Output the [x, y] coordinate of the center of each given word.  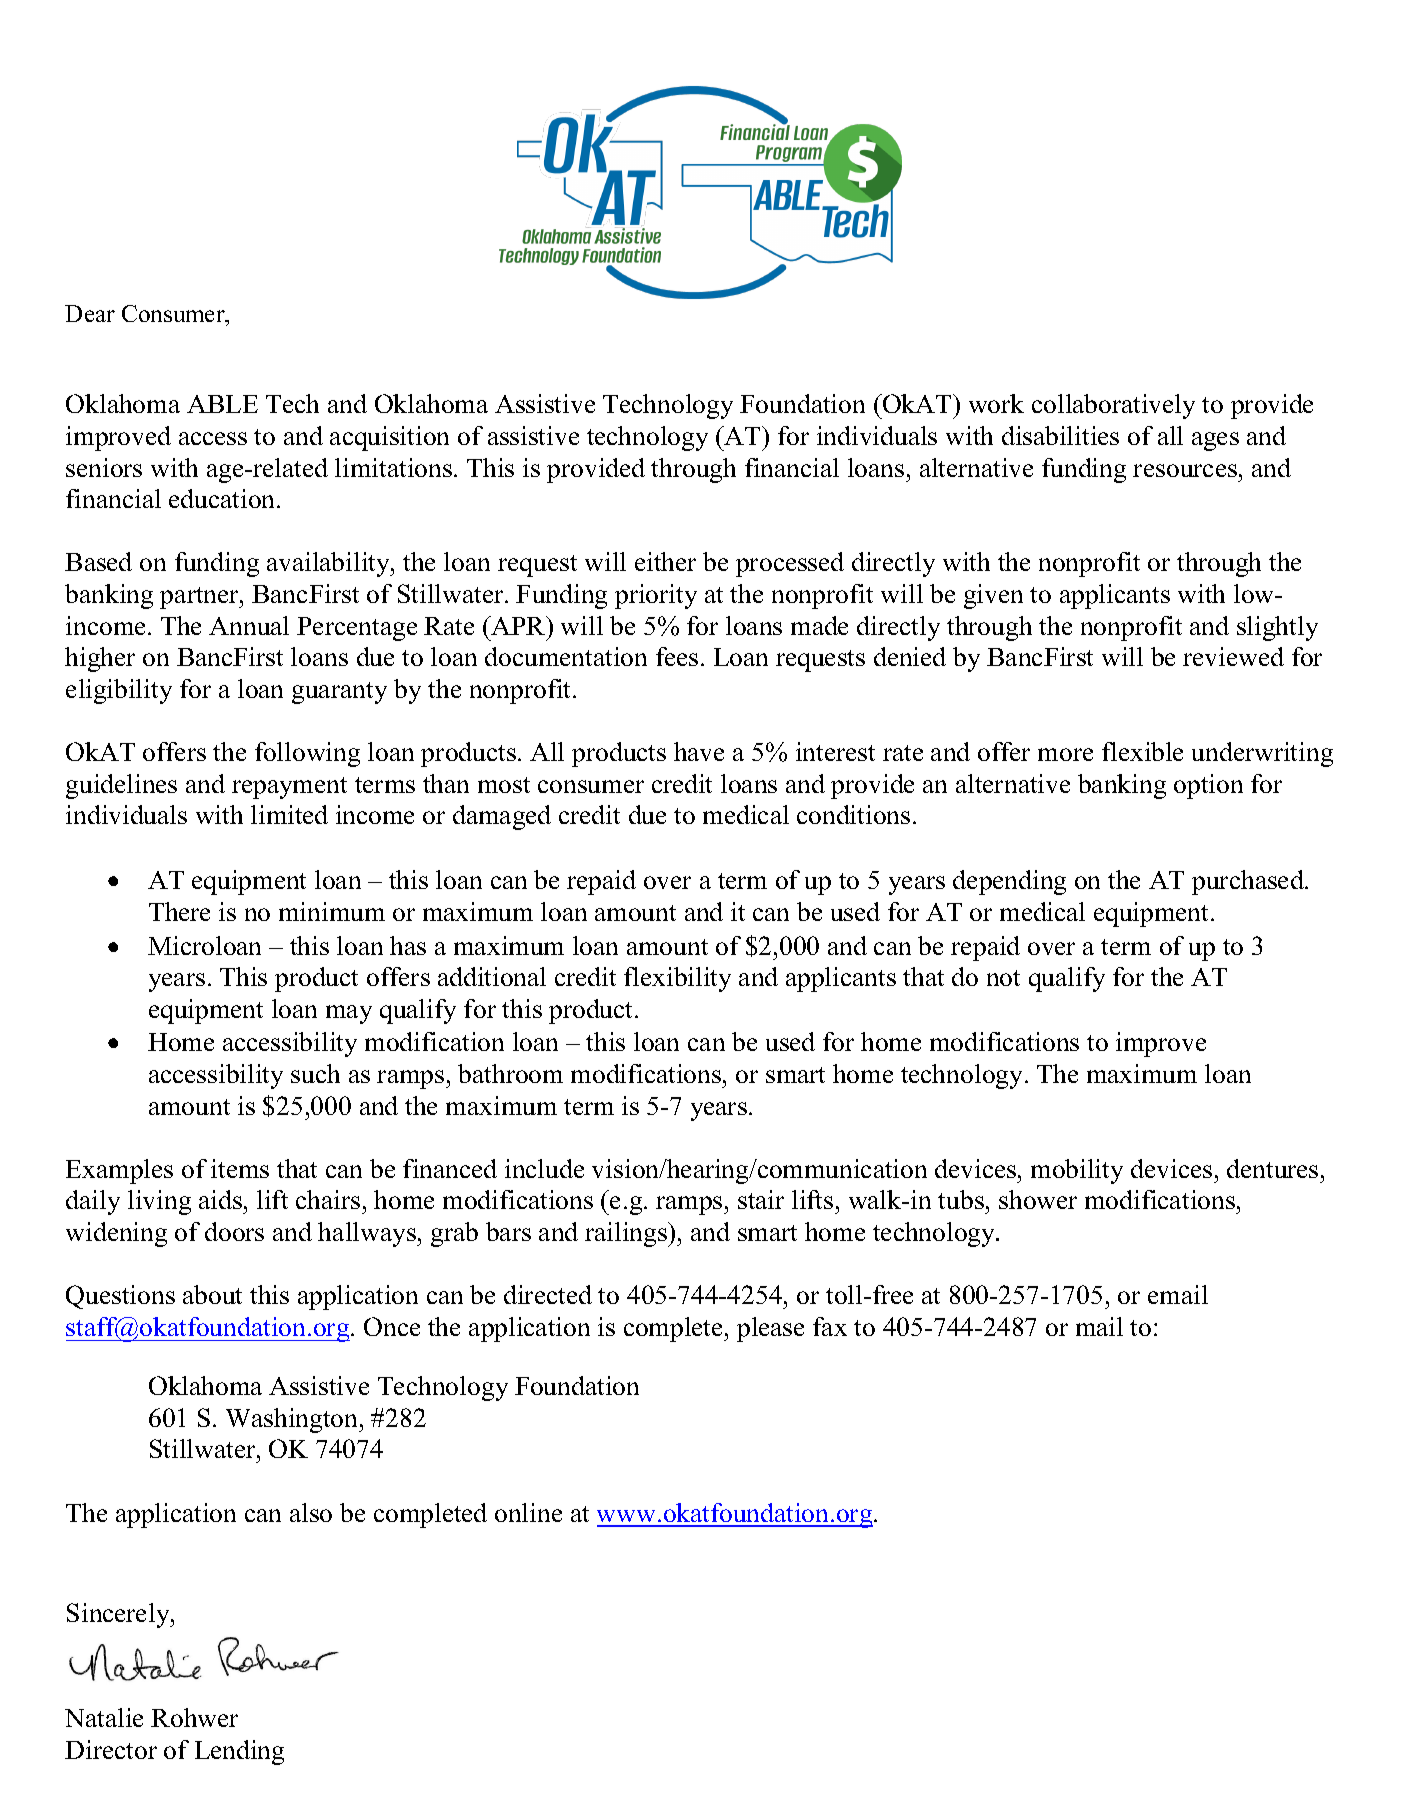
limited [289, 814]
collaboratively [1113, 406]
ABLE [222, 404]
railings [627, 1234]
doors [234, 1231]
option [1208, 786]
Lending [239, 1752]
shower [1038, 1199]
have [699, 751]
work [996, 403]
